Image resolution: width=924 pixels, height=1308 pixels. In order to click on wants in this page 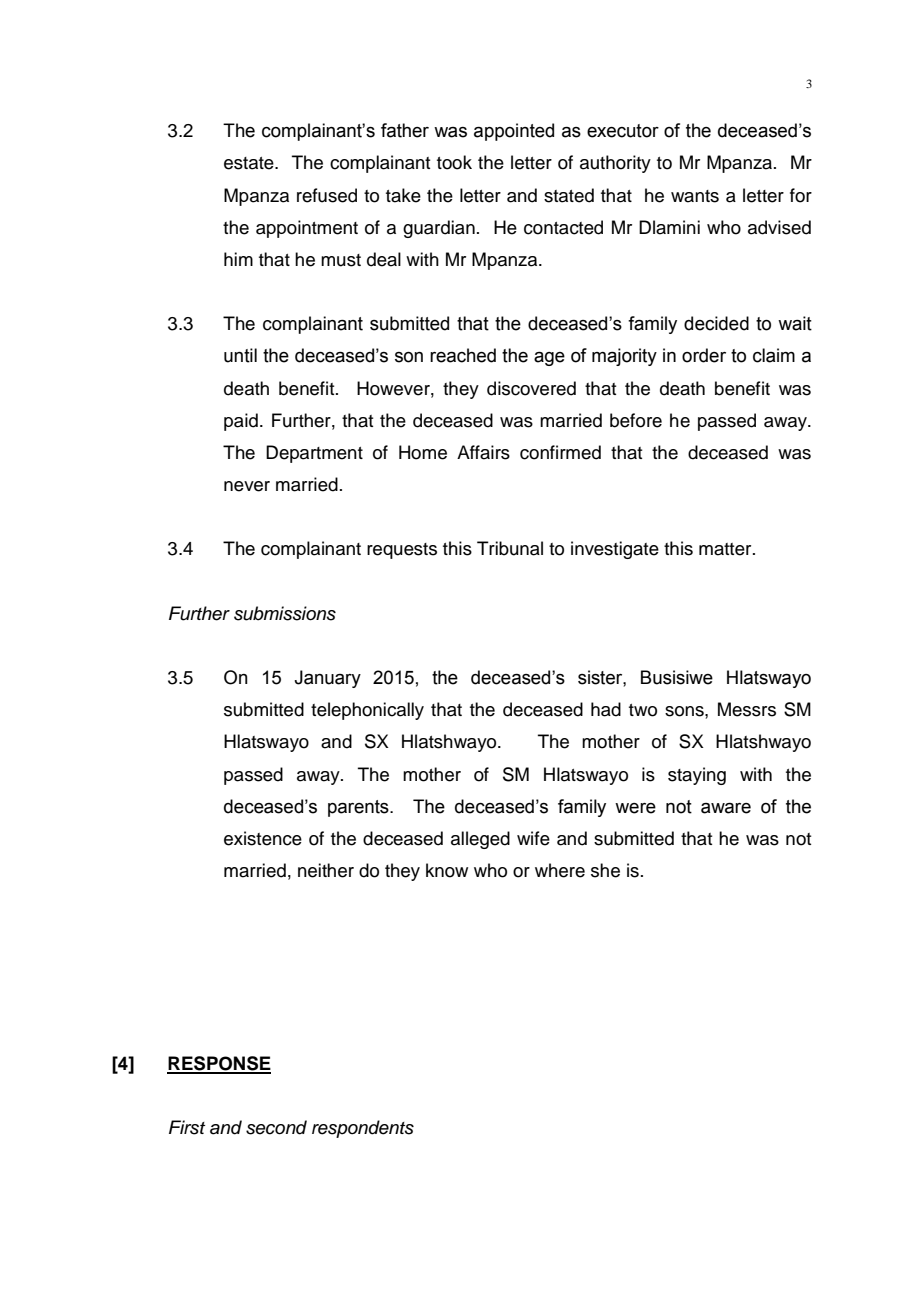, I will do `click(695, 196)`.
